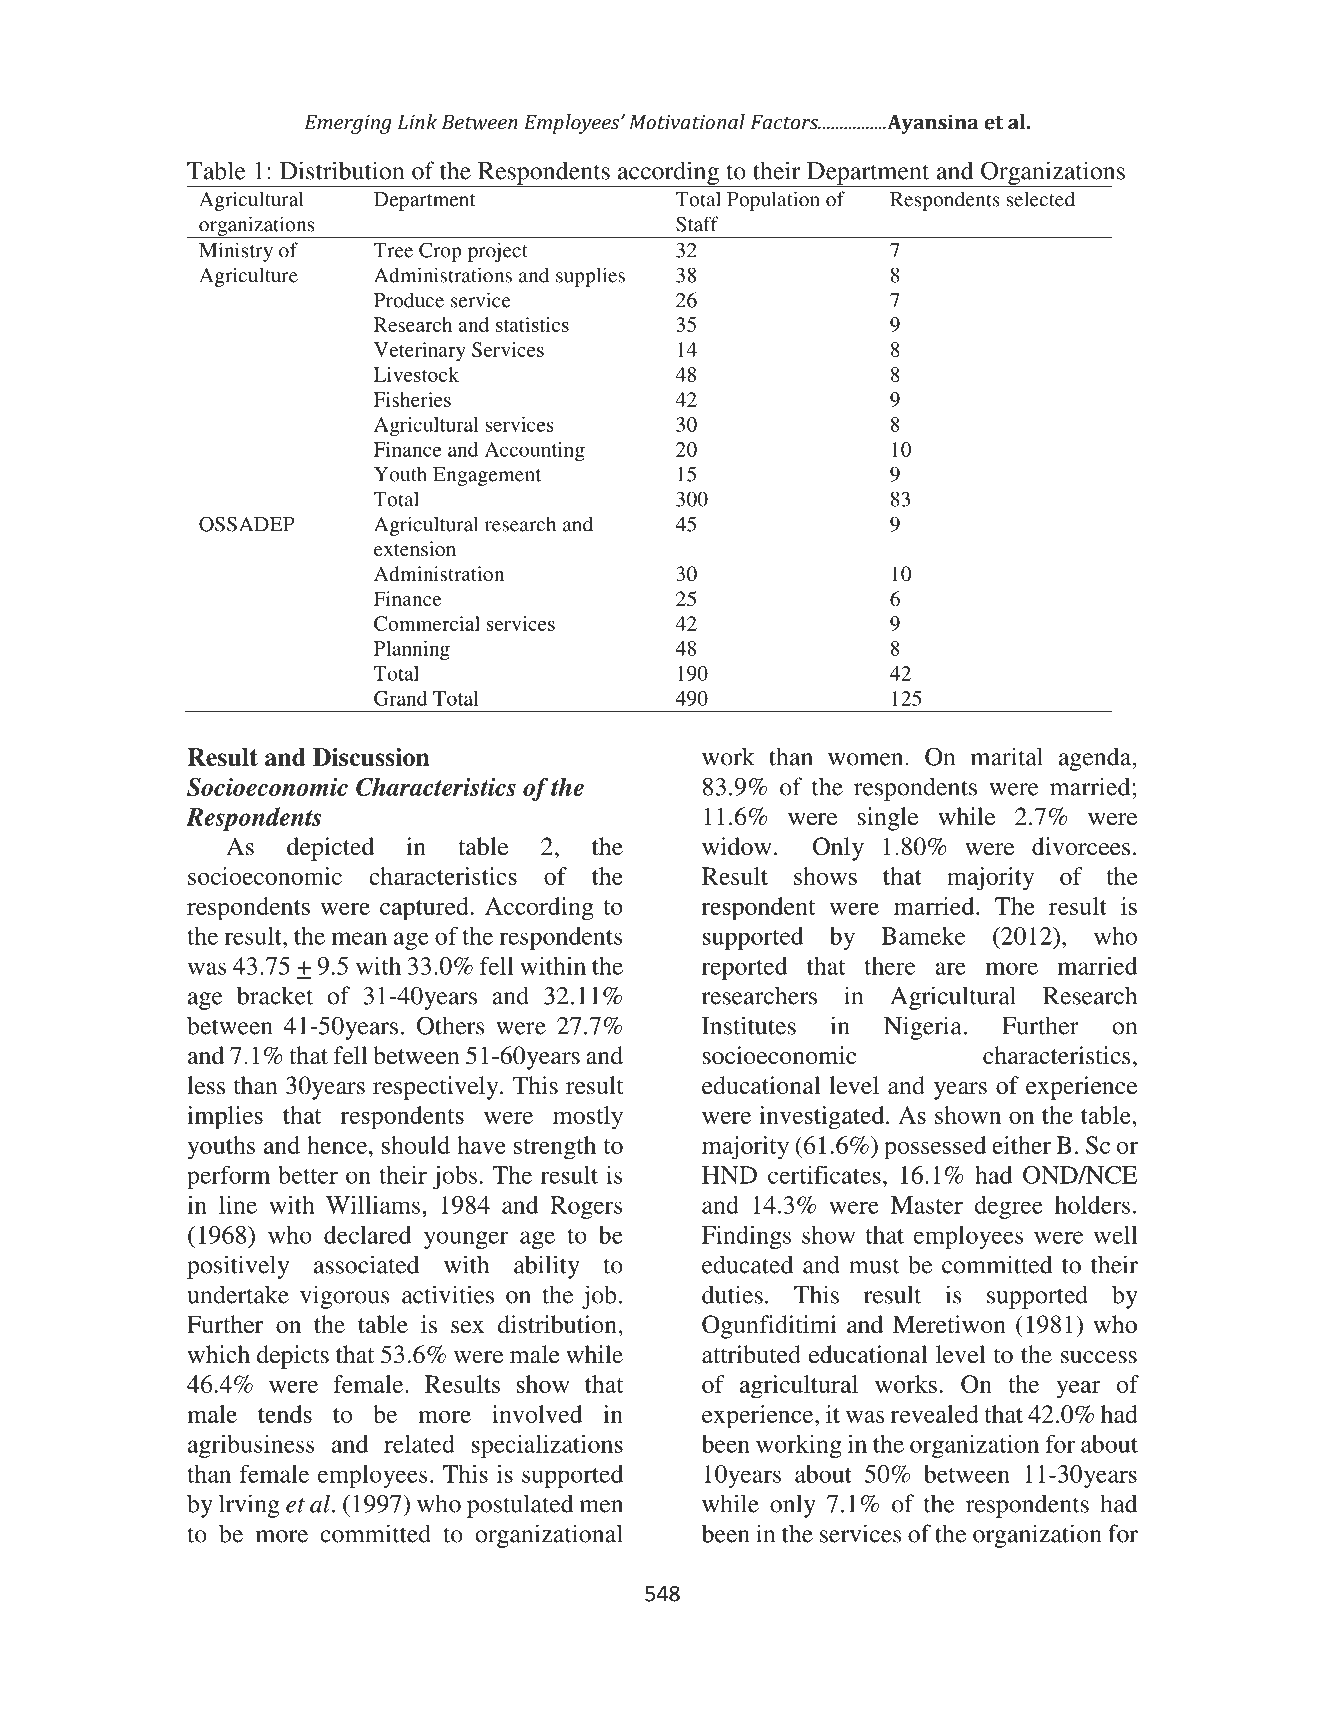 This document has height=1715, width=1325. I want to click on divorcees, so click(1081, 846).
